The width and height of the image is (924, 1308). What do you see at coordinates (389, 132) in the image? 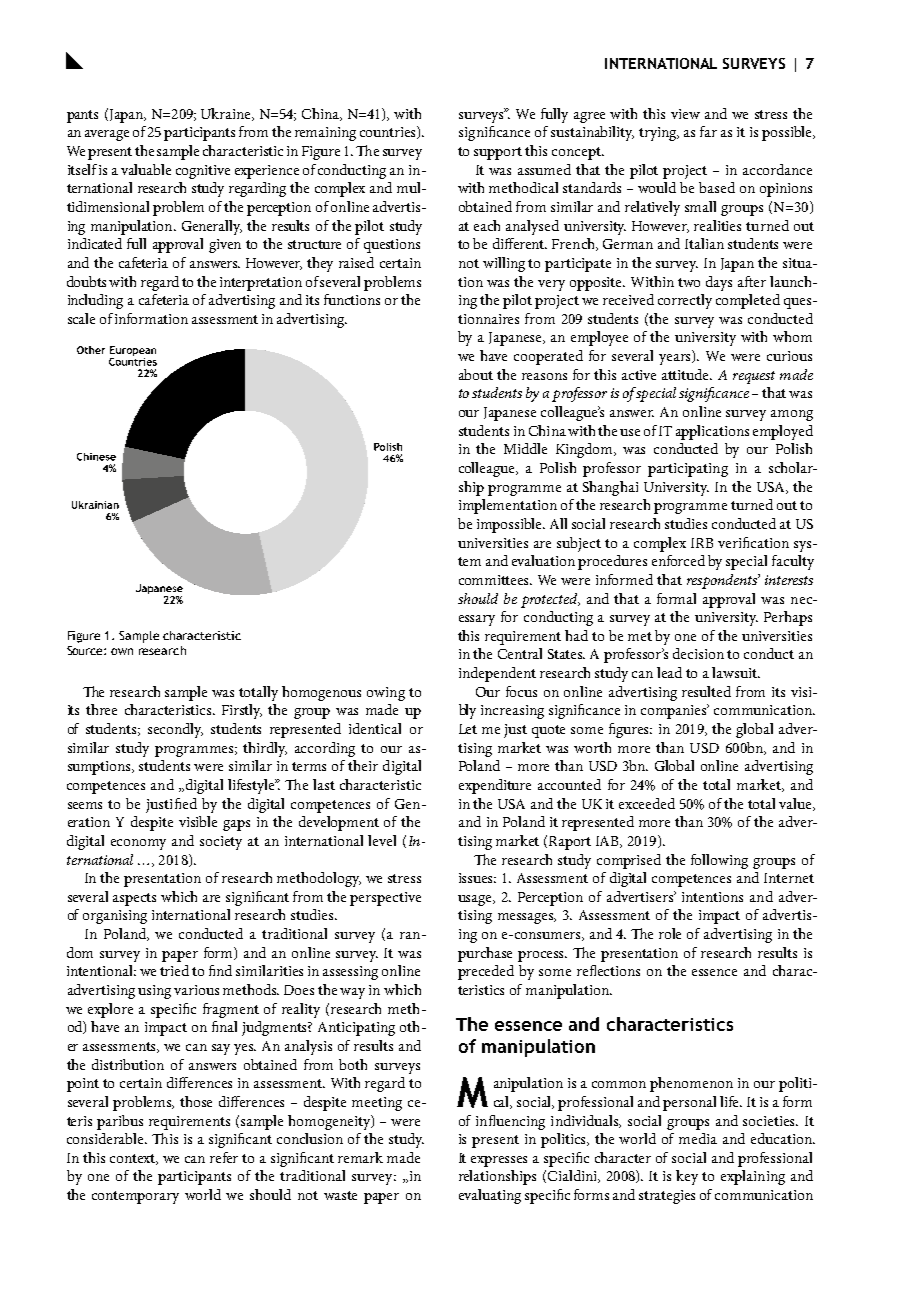
I see `countries` at bounding box center [389, 132].
